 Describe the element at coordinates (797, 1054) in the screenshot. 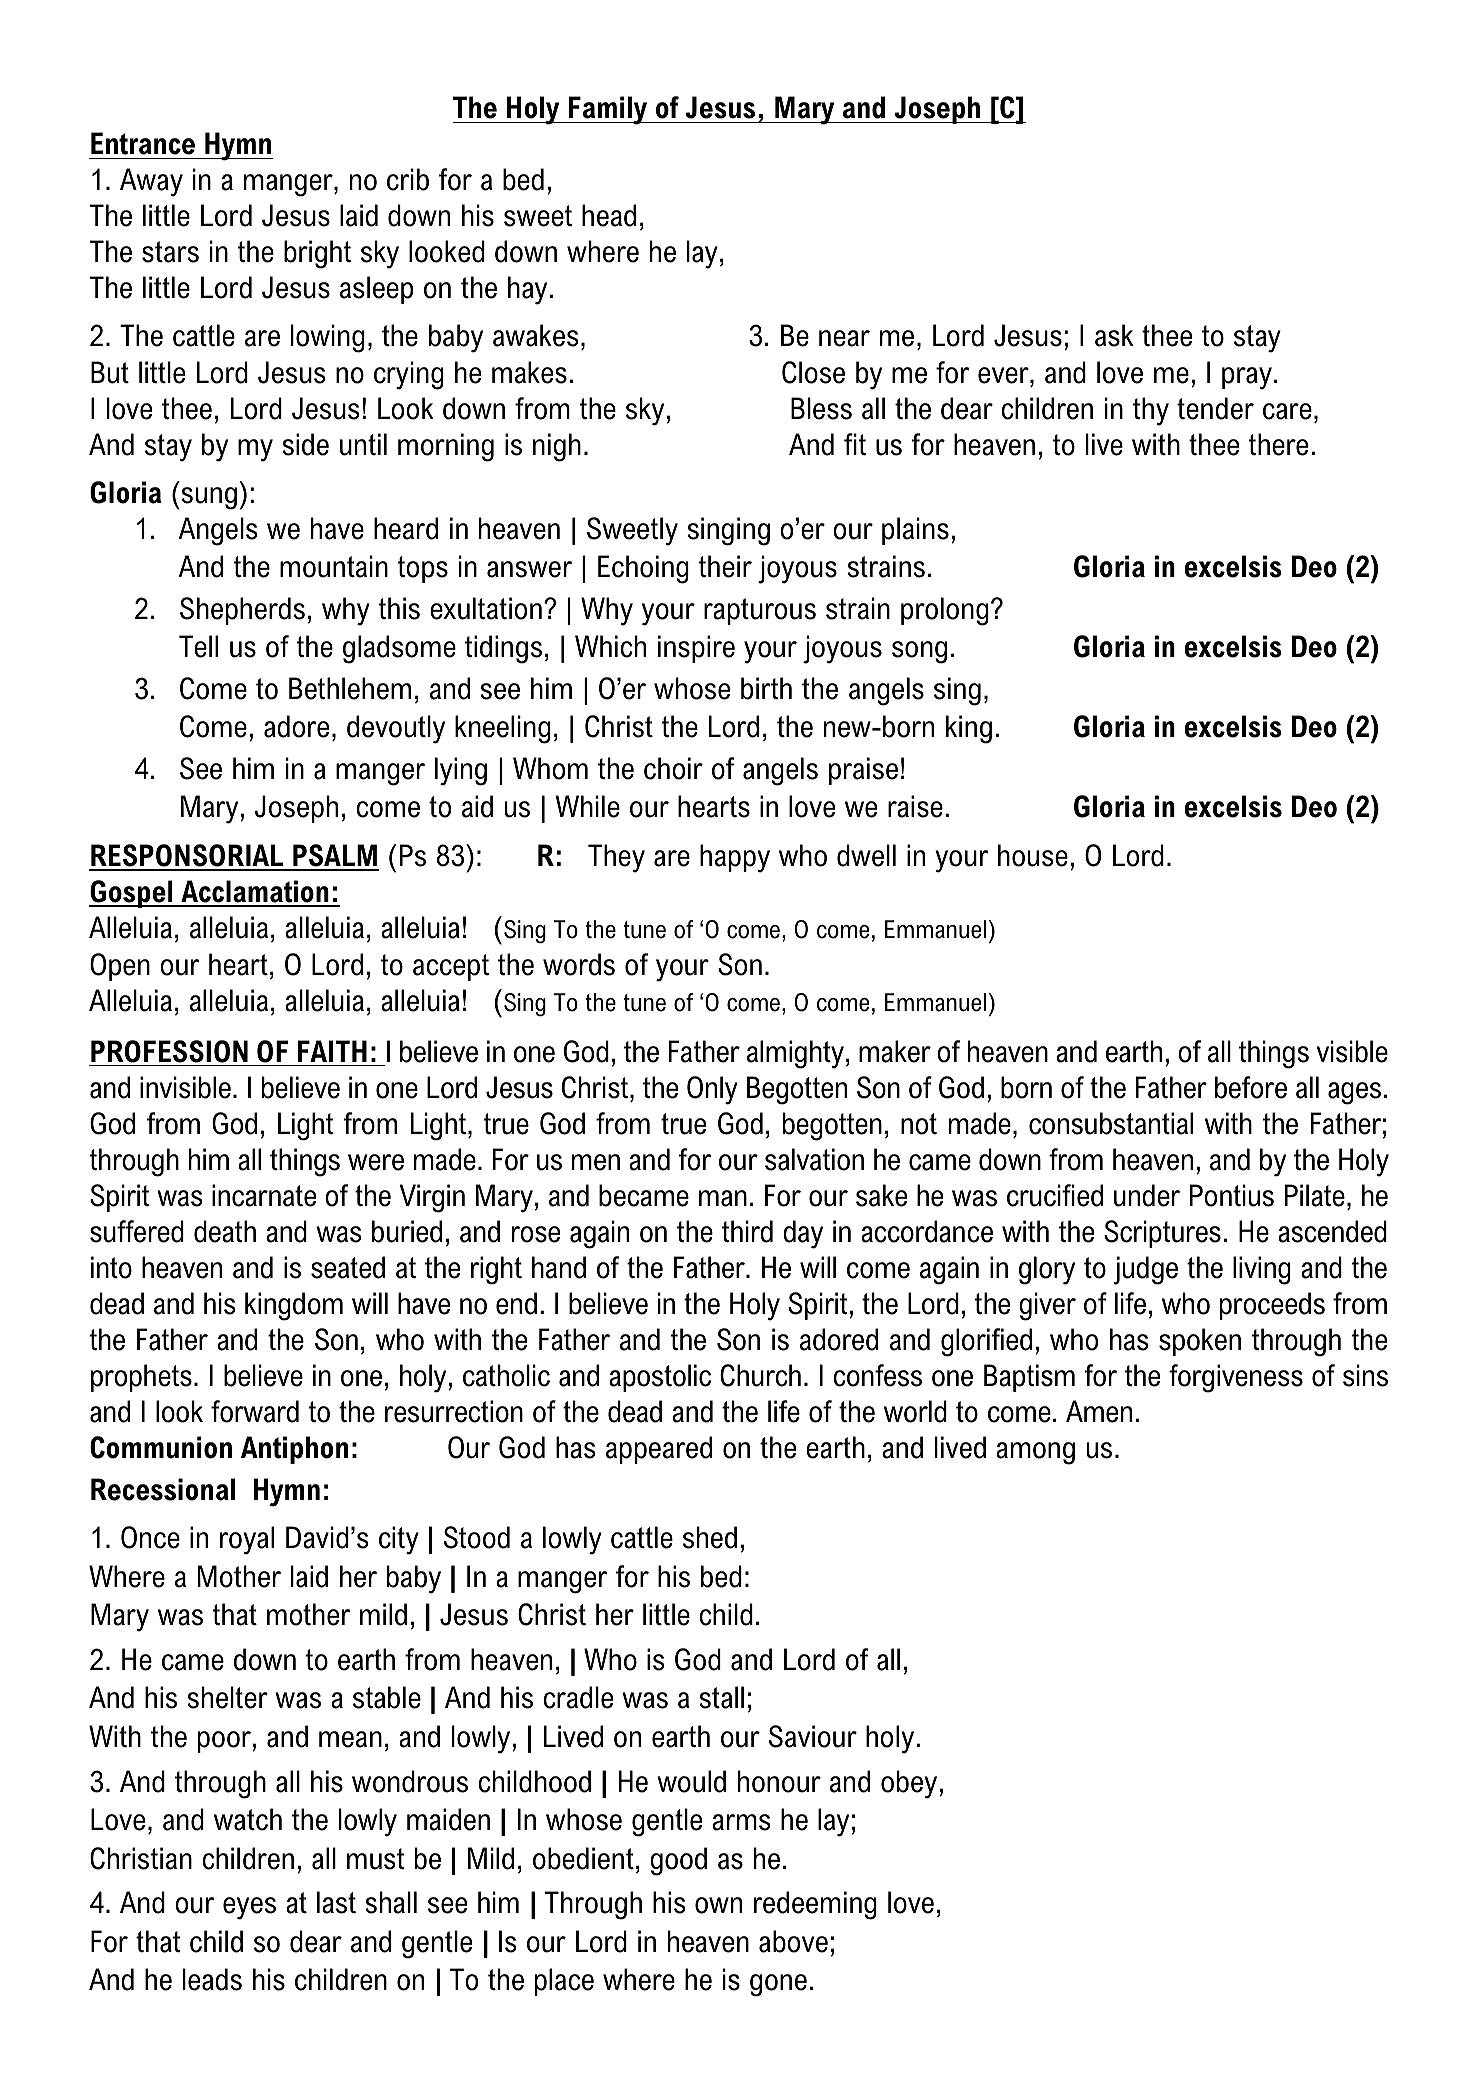

I see `almighty` at that location.
